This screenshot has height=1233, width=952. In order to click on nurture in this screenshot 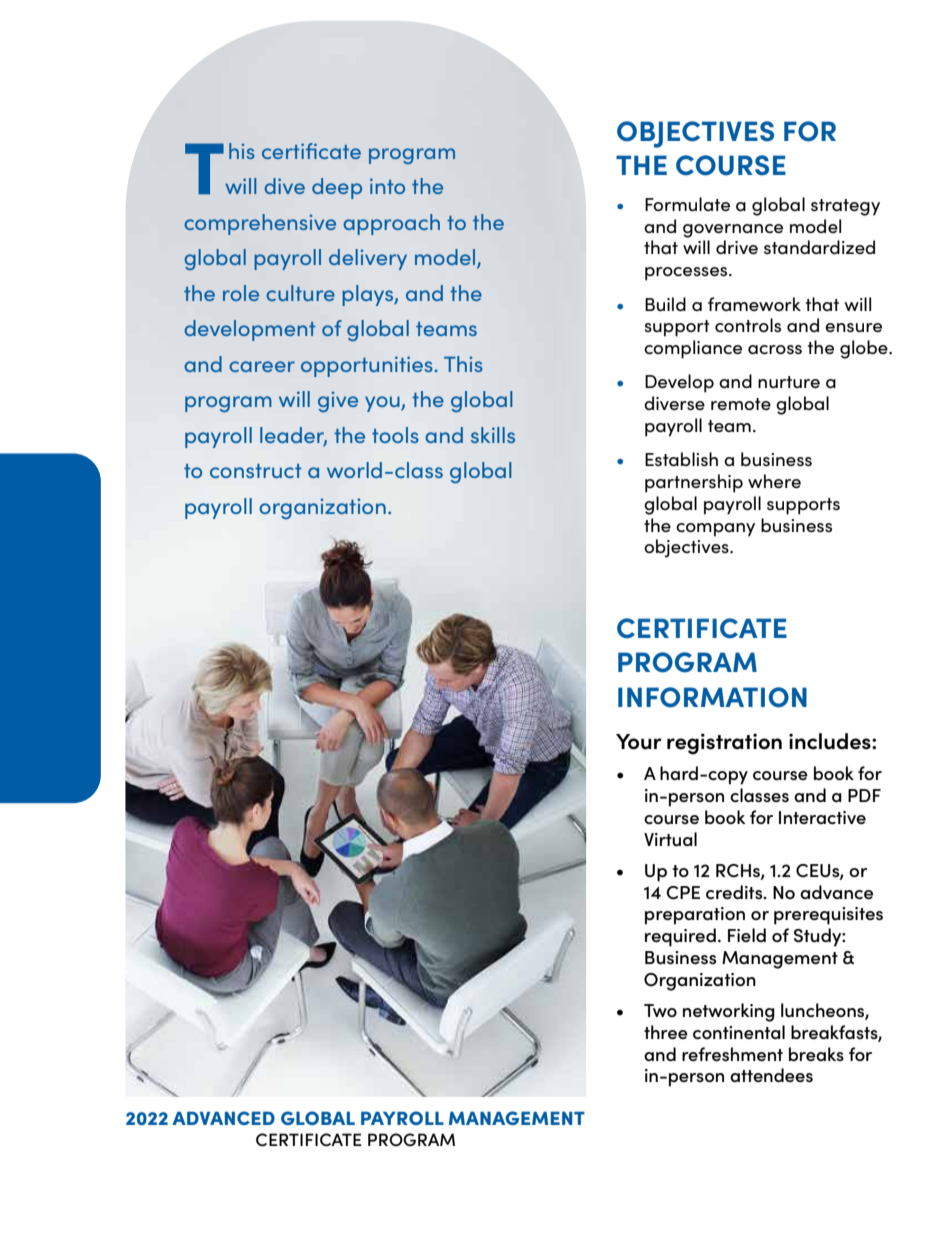, I will do `click(789, 382)`.
